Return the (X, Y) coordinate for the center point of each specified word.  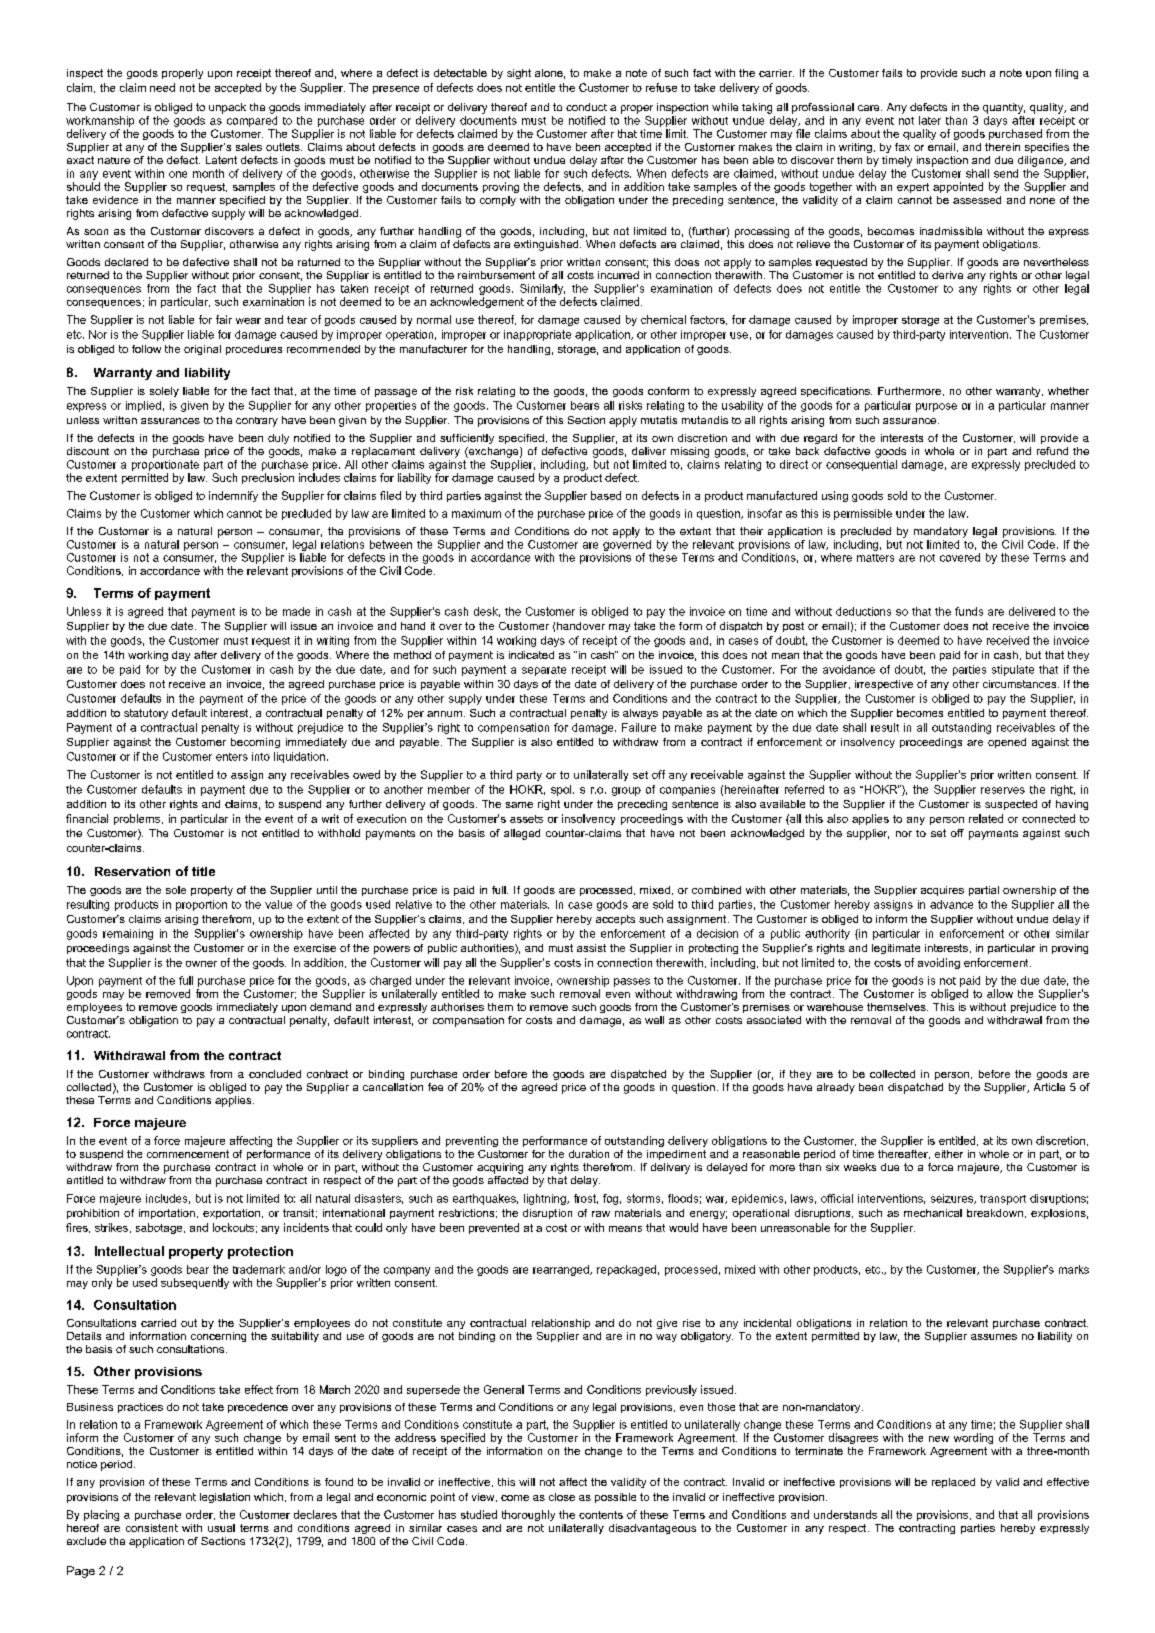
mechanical (933, 1213)
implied (143, 406)
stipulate (1013, 670)
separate (544, 671)
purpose (936, 407)
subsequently (195, 1283)
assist (591, 948)
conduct (586, 107)
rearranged (562, 1270)
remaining (128, 934)
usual (221, 1528)
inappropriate (537, 335)
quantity (1004, 108)
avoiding (939, 963)
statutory (146, 714)
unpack (227, 108)
